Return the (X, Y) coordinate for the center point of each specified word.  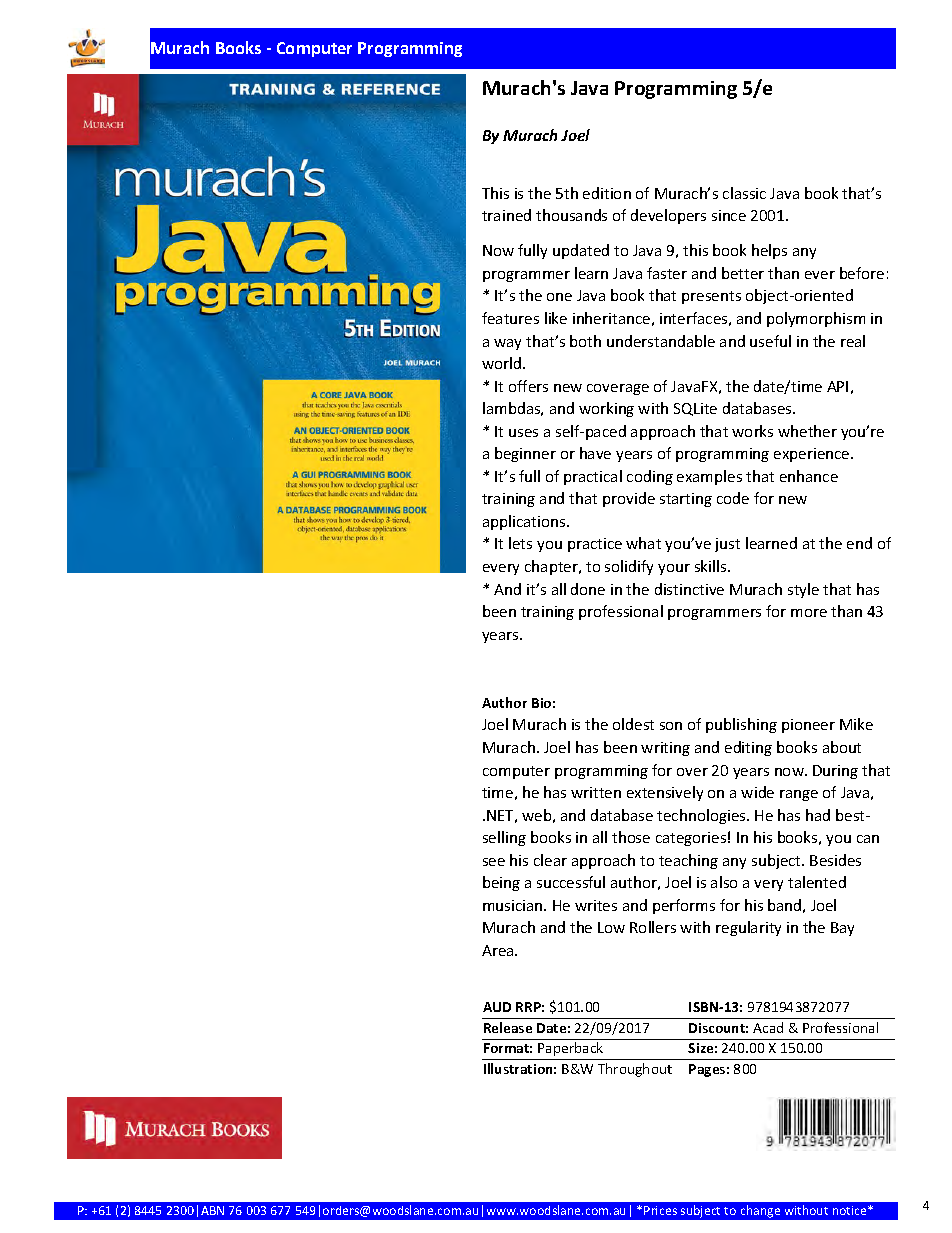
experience (813, 455)
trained (506, 215)
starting (686, 500)
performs (684, 906)
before (862, 273)
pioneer (808, 726)
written (596, 792)
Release (508, 1027)
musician (514, 905)
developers (668, 216)
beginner (525, 454)
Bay (842, 929)
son (671, 726)
